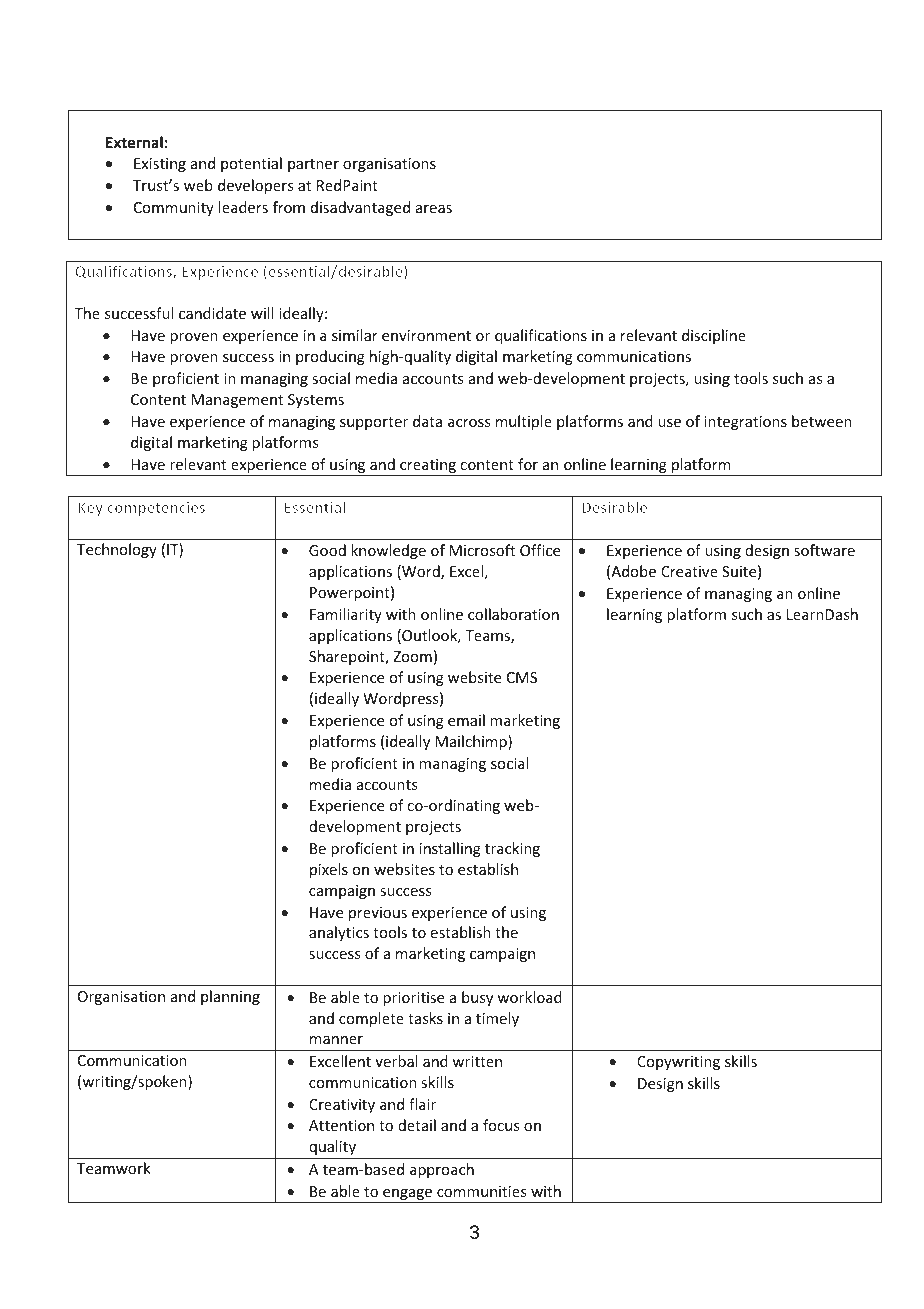 This screenshot has width=924, height=1309. I want to click on areas, so click(434, 209).
